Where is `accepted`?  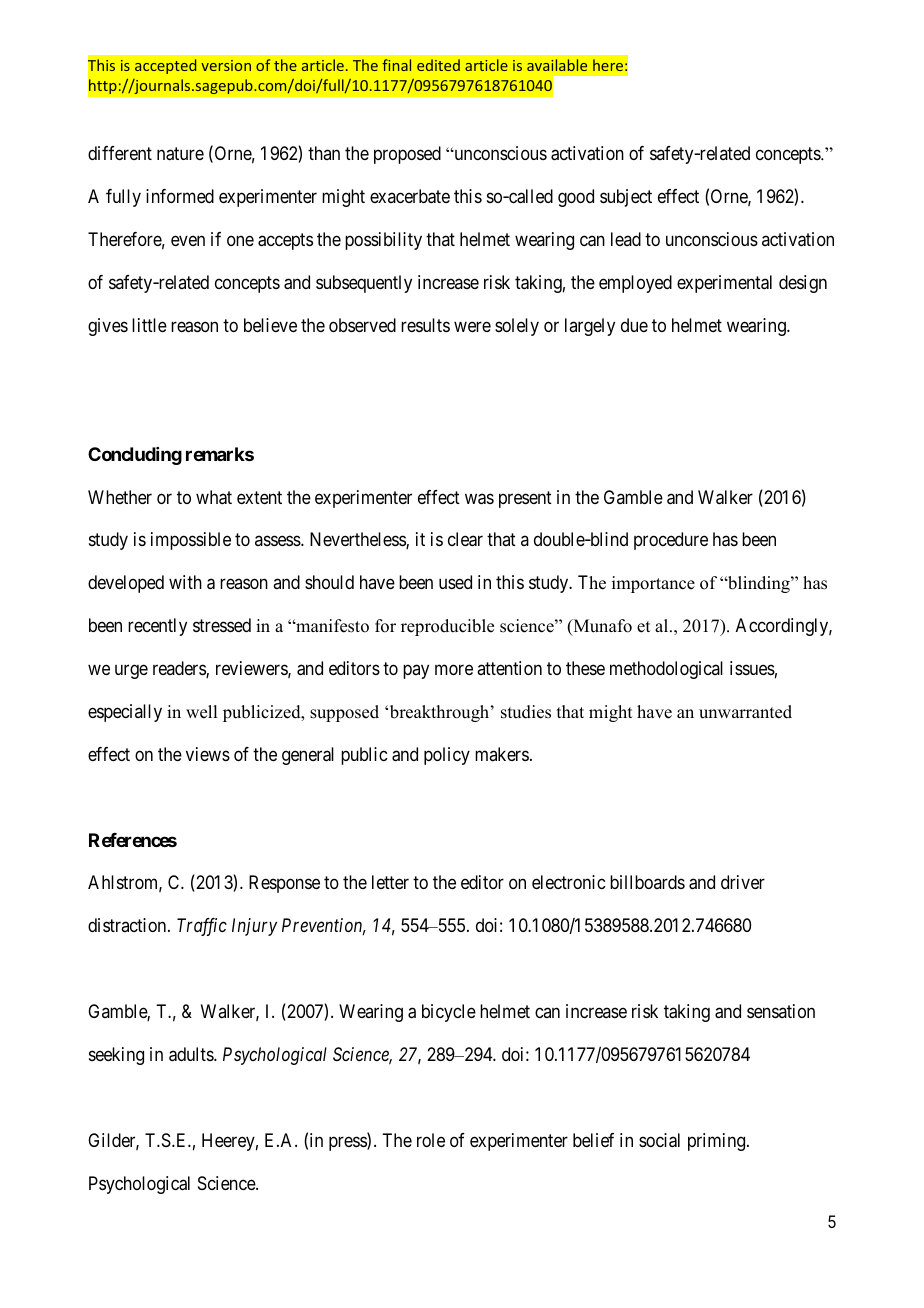 accepted is located at coordinates (165, 66).
